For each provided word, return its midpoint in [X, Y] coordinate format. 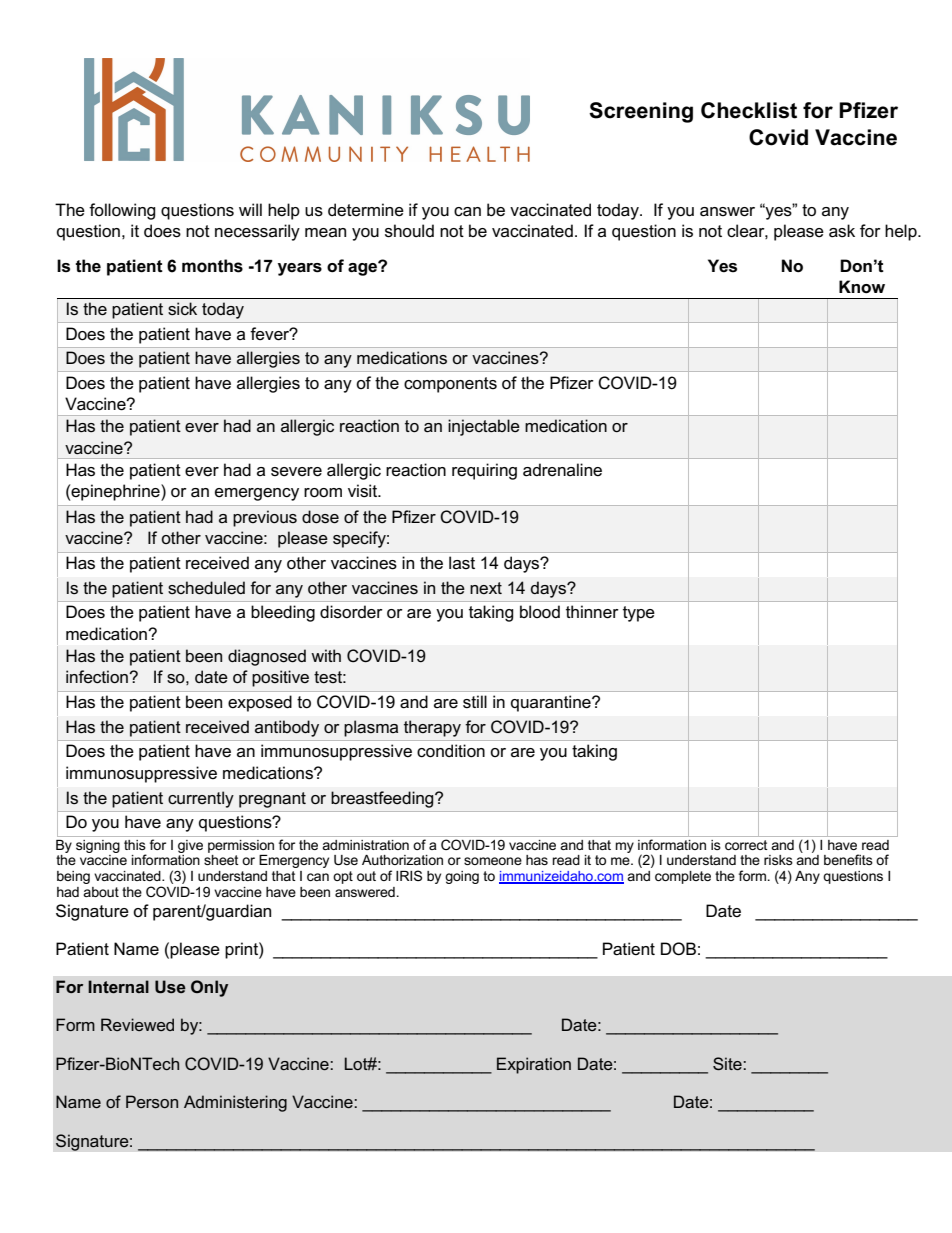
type [639, 614]
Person [152, 1101]
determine [366, 210]
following [122, 211]
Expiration [534, 1065]
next [486, 588]
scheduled [206, 588]
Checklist [749, 110]
